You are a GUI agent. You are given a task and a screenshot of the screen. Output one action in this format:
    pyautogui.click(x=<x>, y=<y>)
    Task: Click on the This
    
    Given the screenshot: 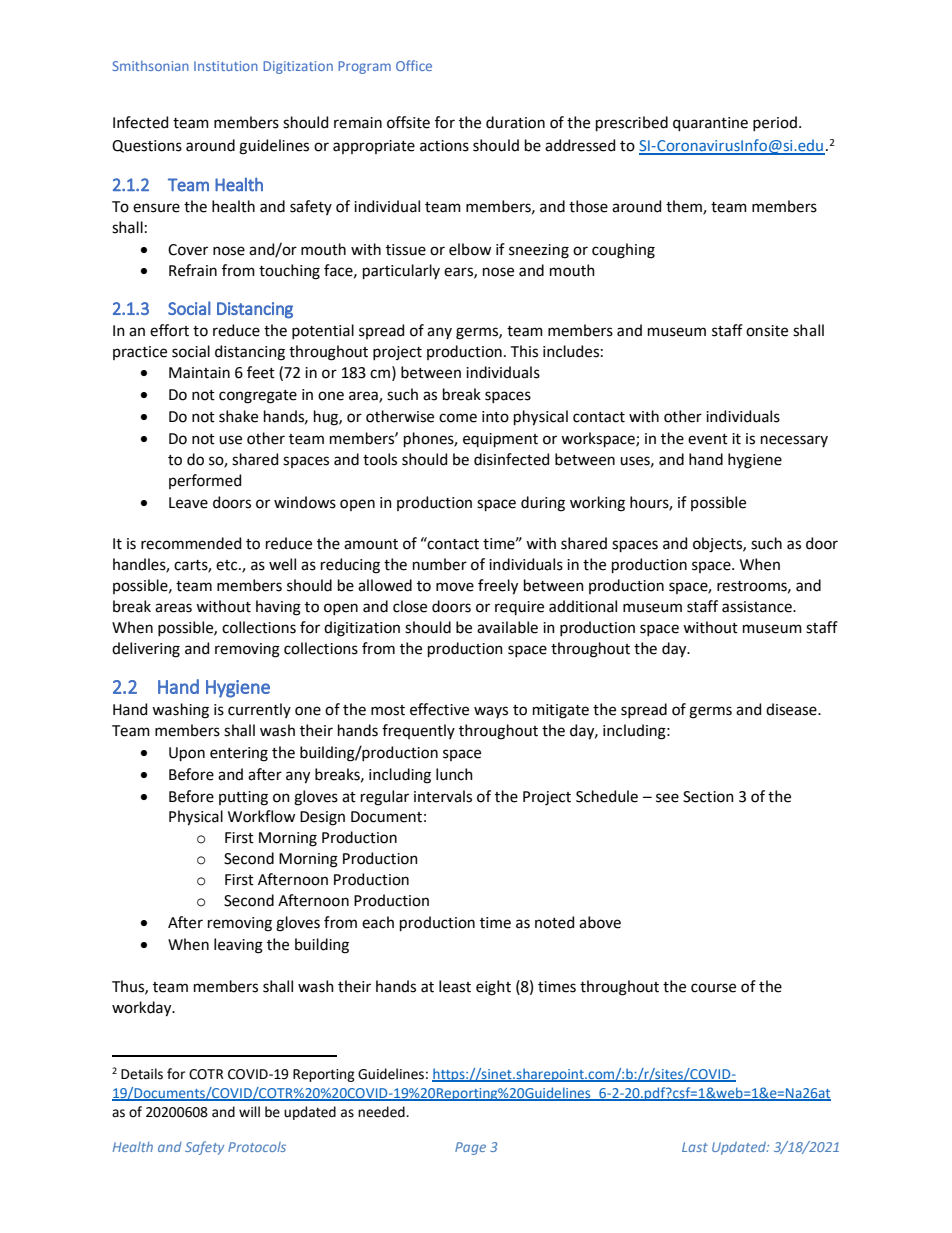 What is the action you would take?
    pyautogui.click(x=524, y=351)
